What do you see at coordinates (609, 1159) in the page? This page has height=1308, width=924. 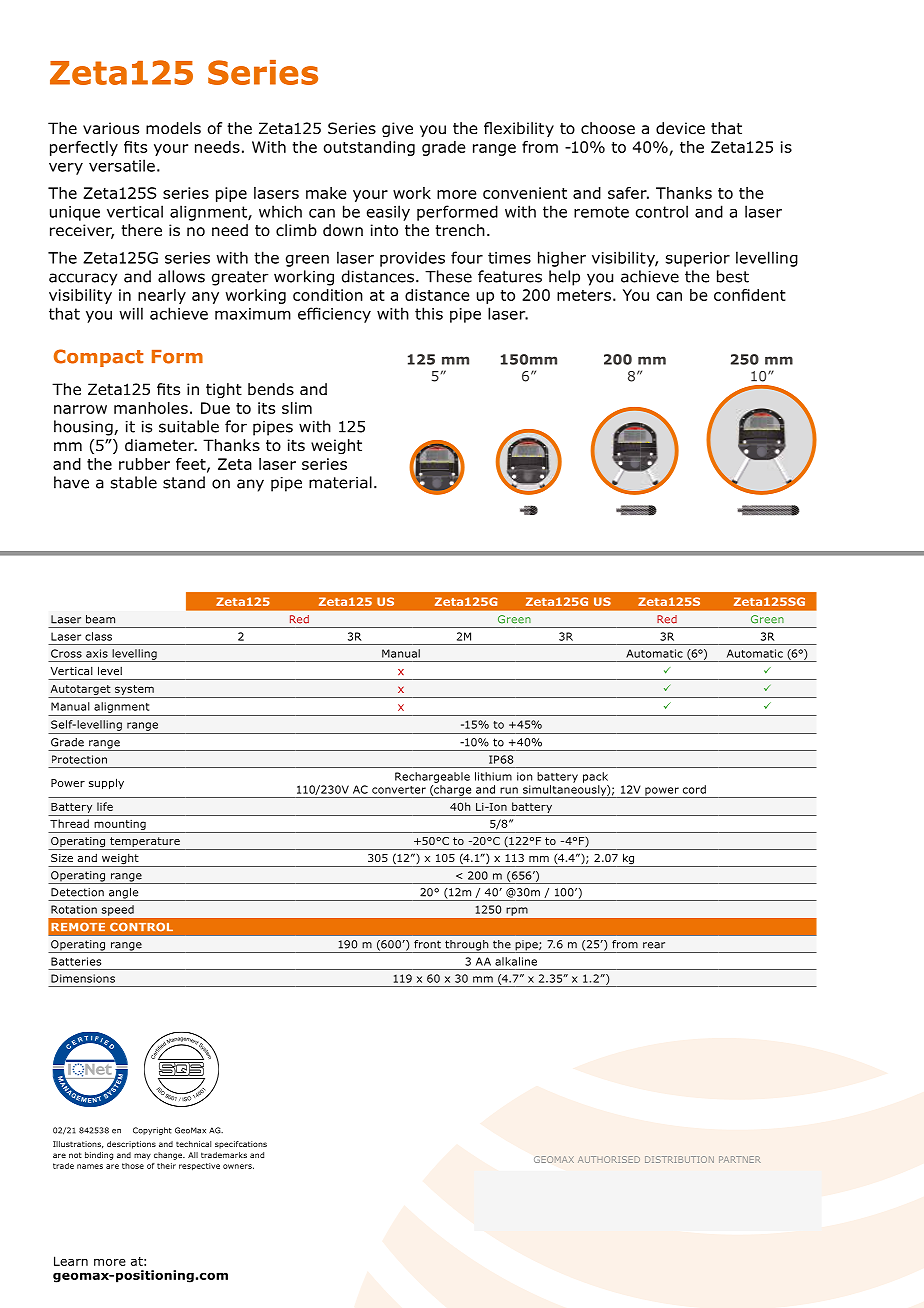 I see `AUTHORISED` at bounding box center [609, 1159].
